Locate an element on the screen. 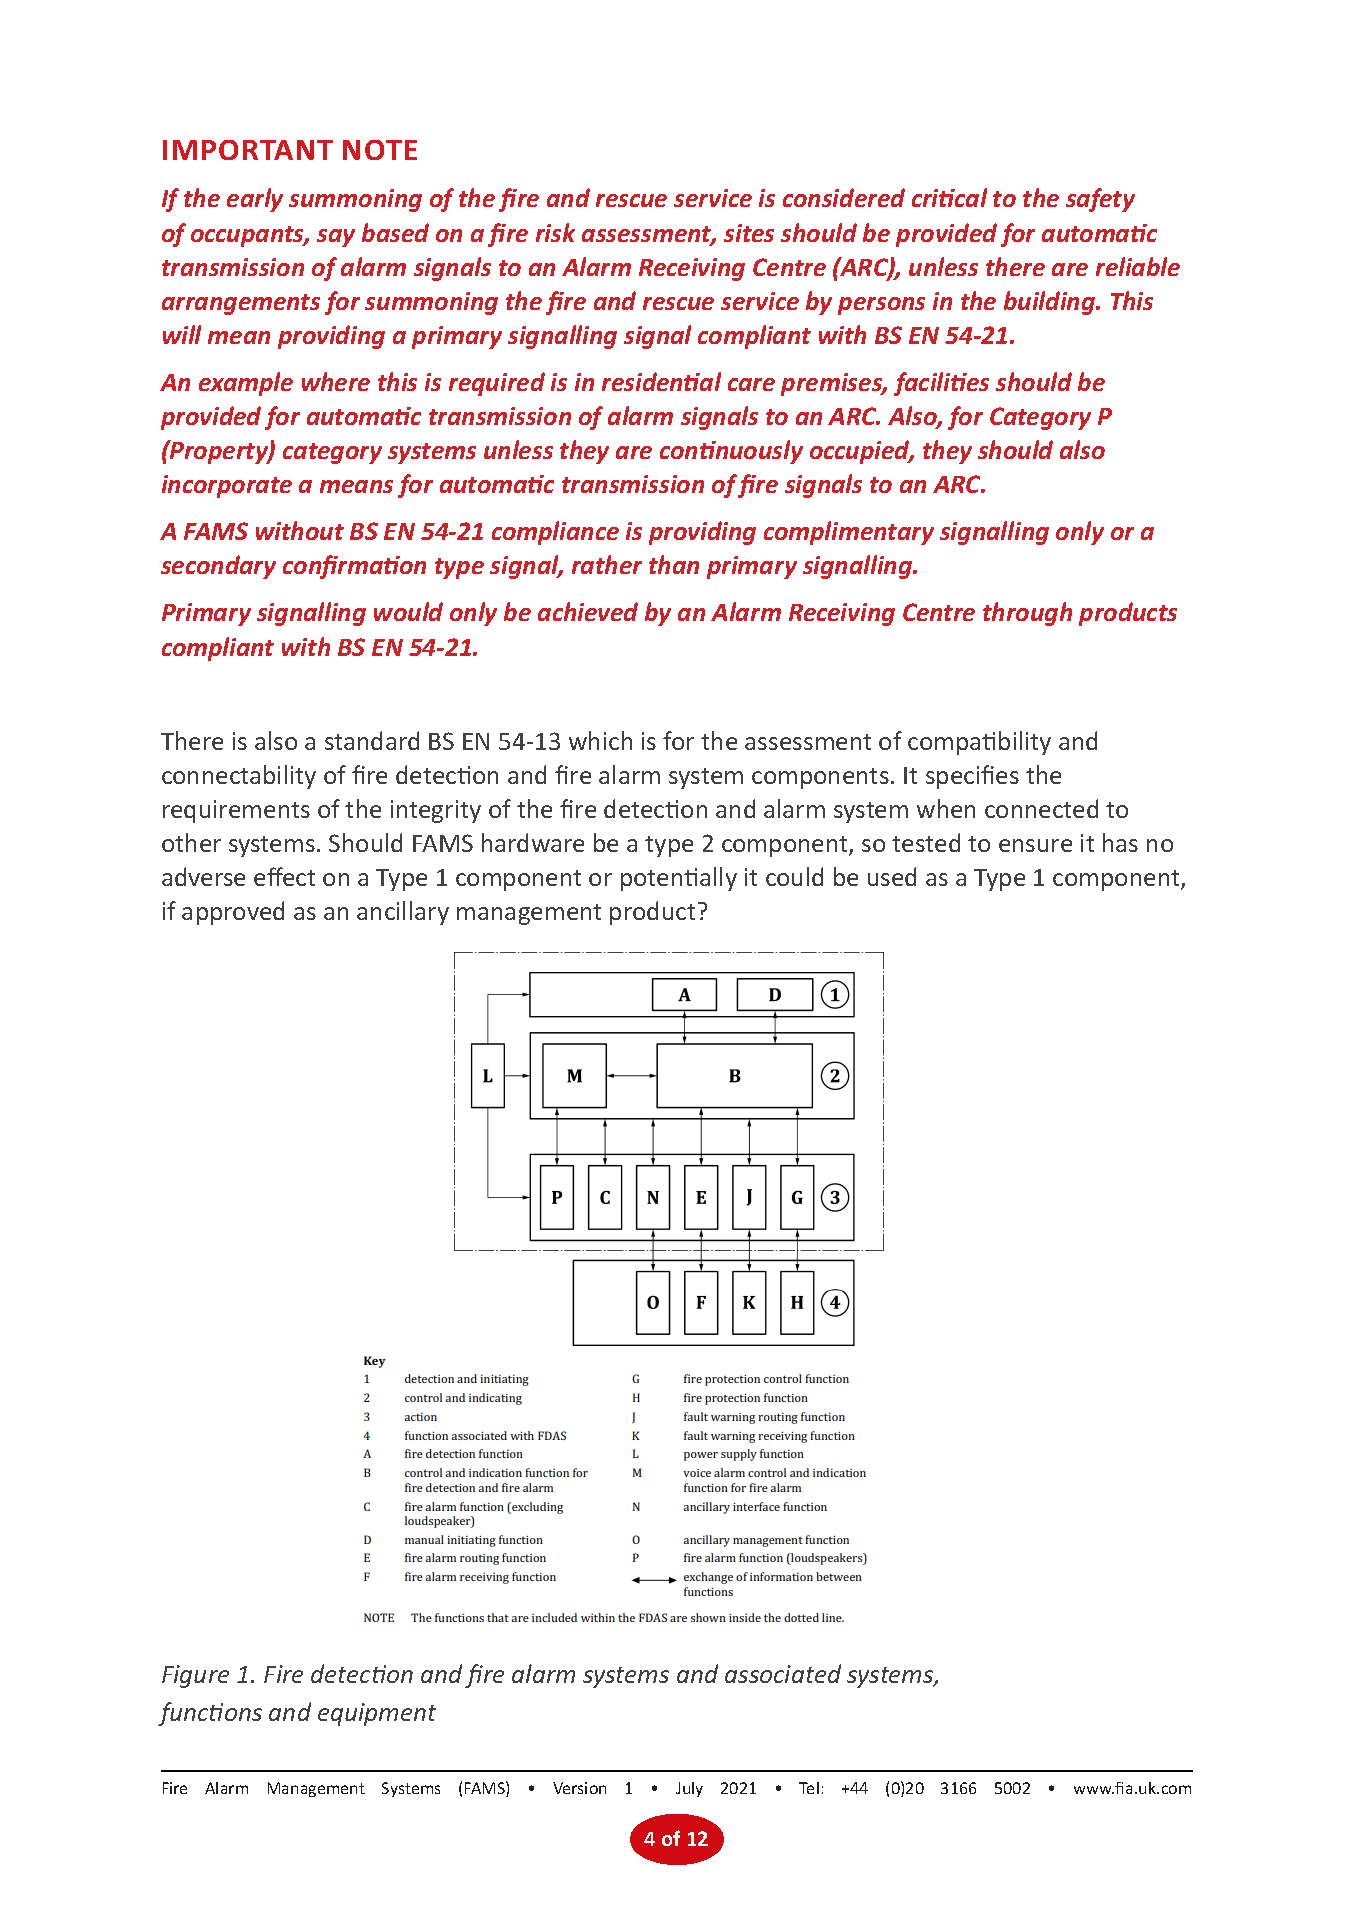 The width and height of the screenshot is (1354, 1915). sites is located at coordinates (749, 233).
